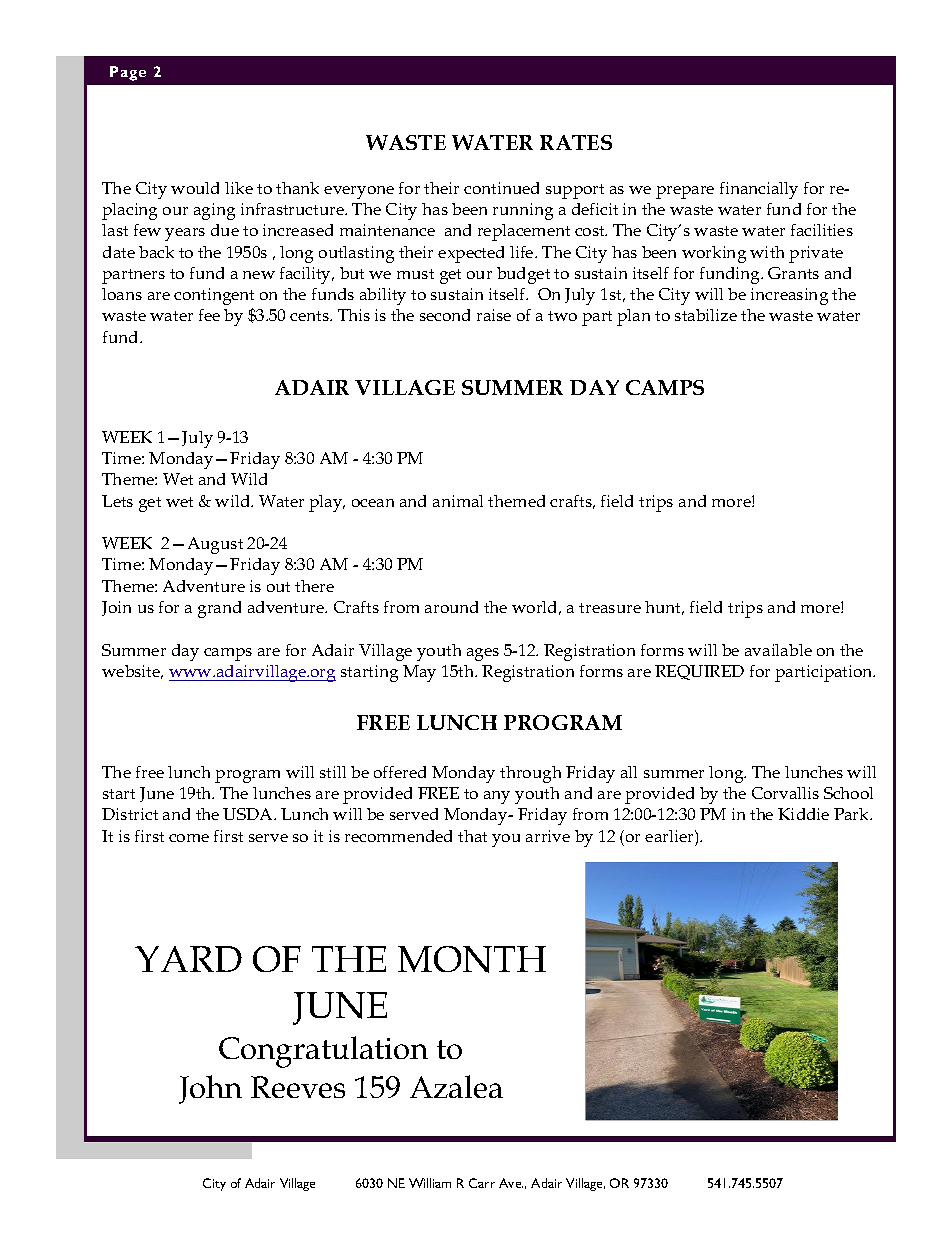  I want to click on MONTH, so click(472, 959).
